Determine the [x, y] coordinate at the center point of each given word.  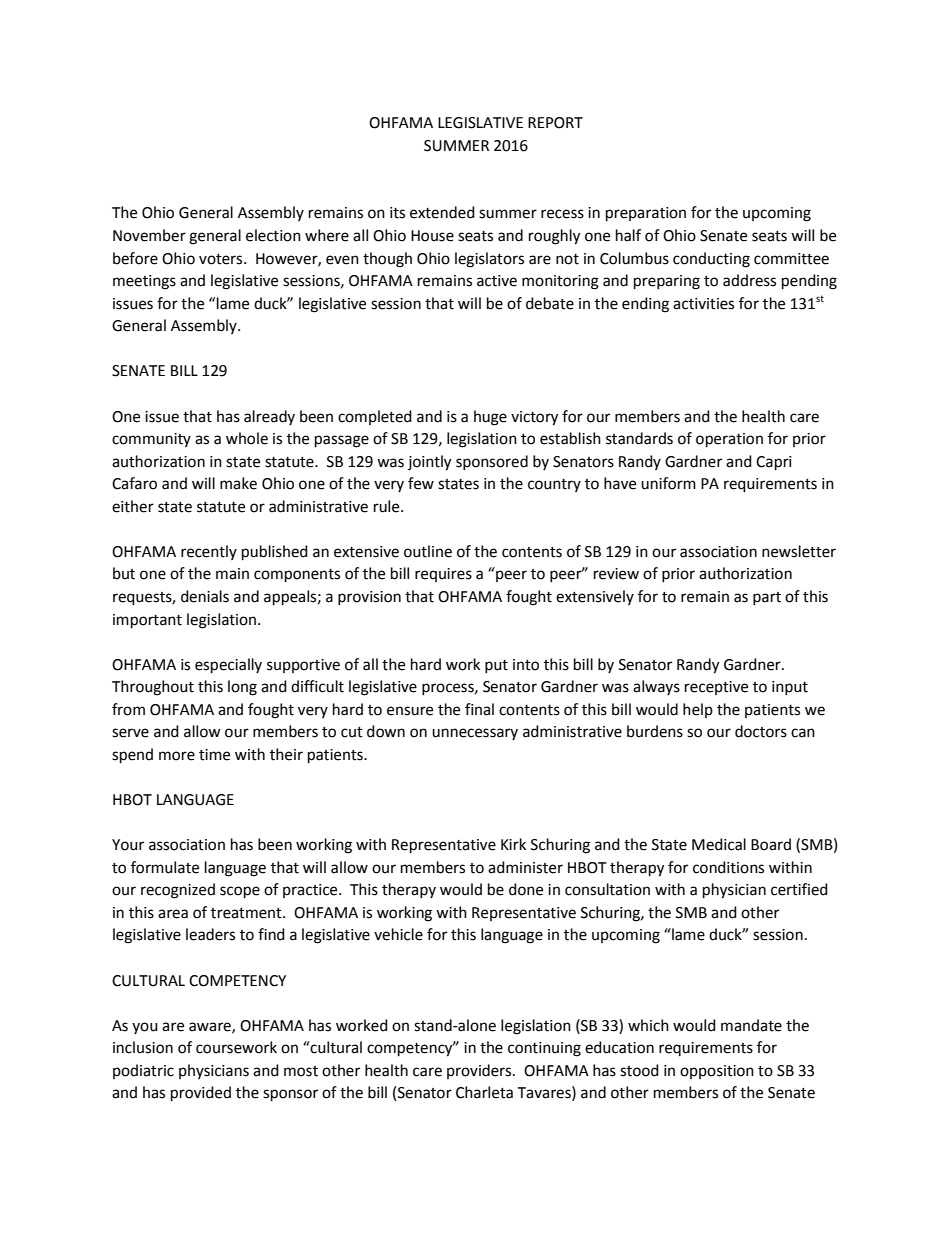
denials [205, 596]
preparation [646, 214]
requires [443, 575]
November [149, 235]
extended [442, 212]
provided [201, 1094]
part [767, 598]
